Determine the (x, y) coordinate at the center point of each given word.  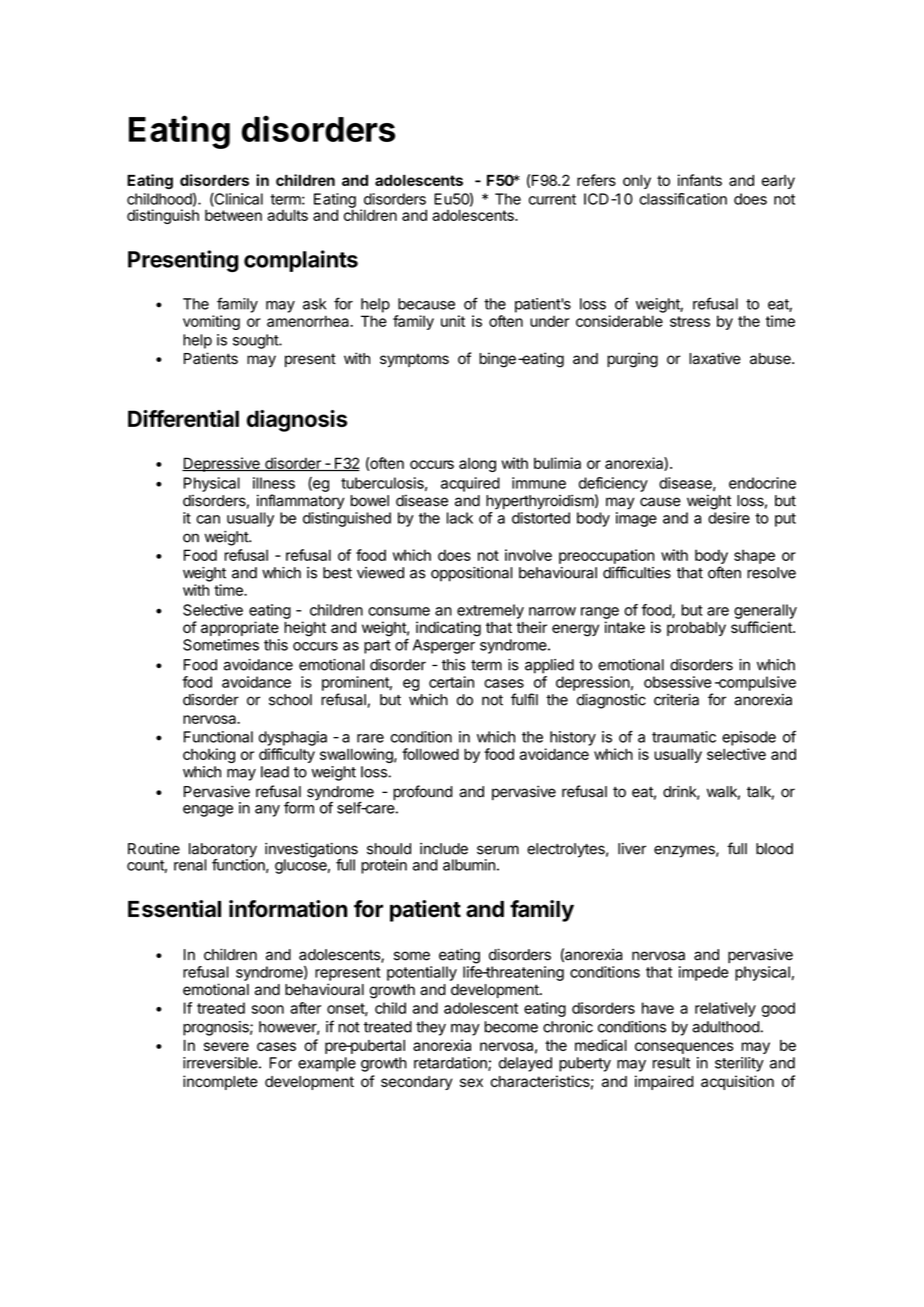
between (233, 215)
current (552, 199)
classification (683, 199)
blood (774, 849)
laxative (715, 358)
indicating (448, 629)
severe (226, 1046)
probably (696, 629)
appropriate (240, 628)
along (477, 464)
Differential (183, 418)
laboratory (223, 851)
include (444, 849)
